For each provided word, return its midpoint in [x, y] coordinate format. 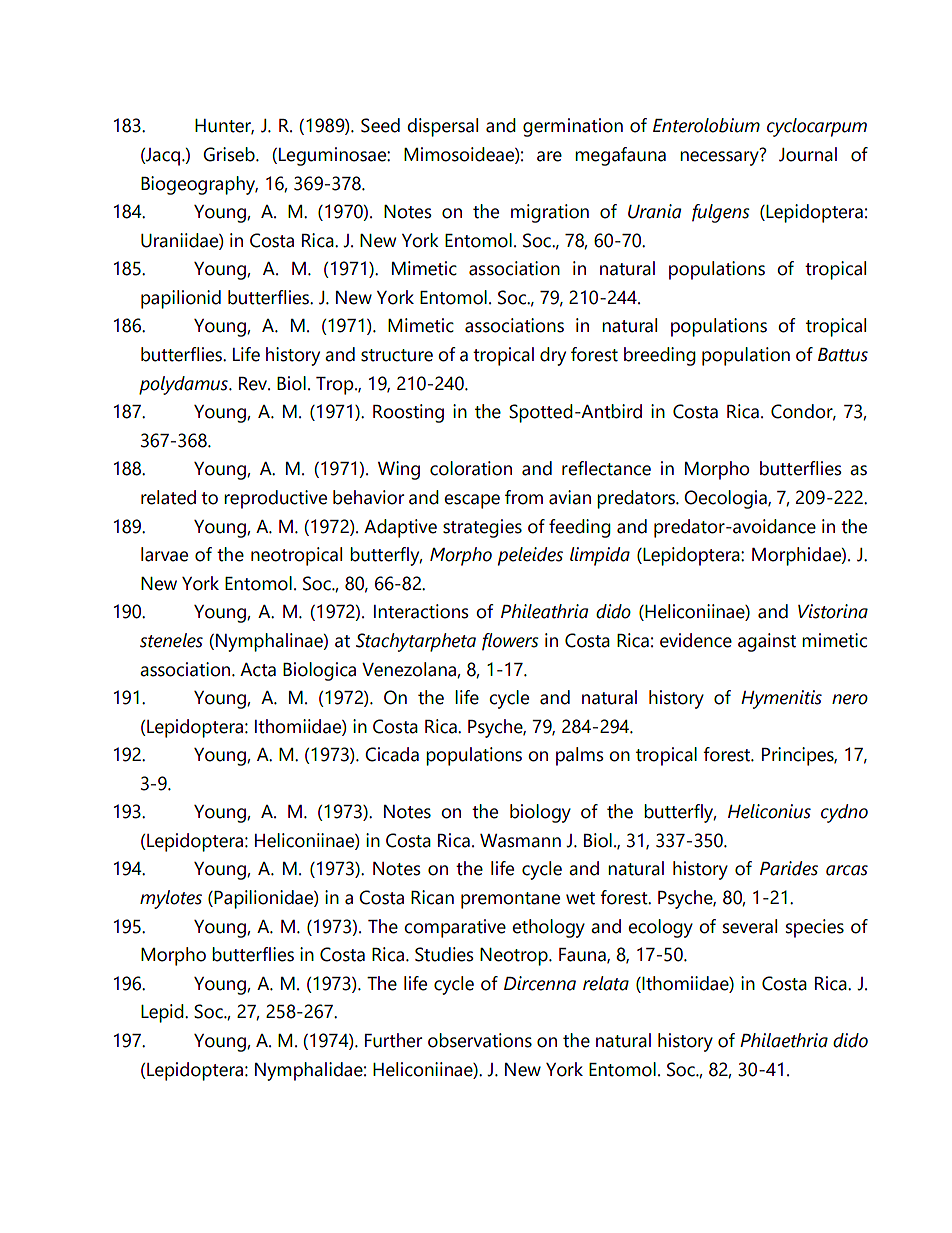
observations [480, 1040]
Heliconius [769, 811]
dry [553, 356]
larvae [164, 554]
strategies [482, 528]
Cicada [392, 754]
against [767, 642]
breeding [660, 356]
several [750, 926]
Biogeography [199, 185]
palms [580, 756]
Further [393, 1040]
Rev [254, 384]
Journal [808, 154]
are [549, 156]
